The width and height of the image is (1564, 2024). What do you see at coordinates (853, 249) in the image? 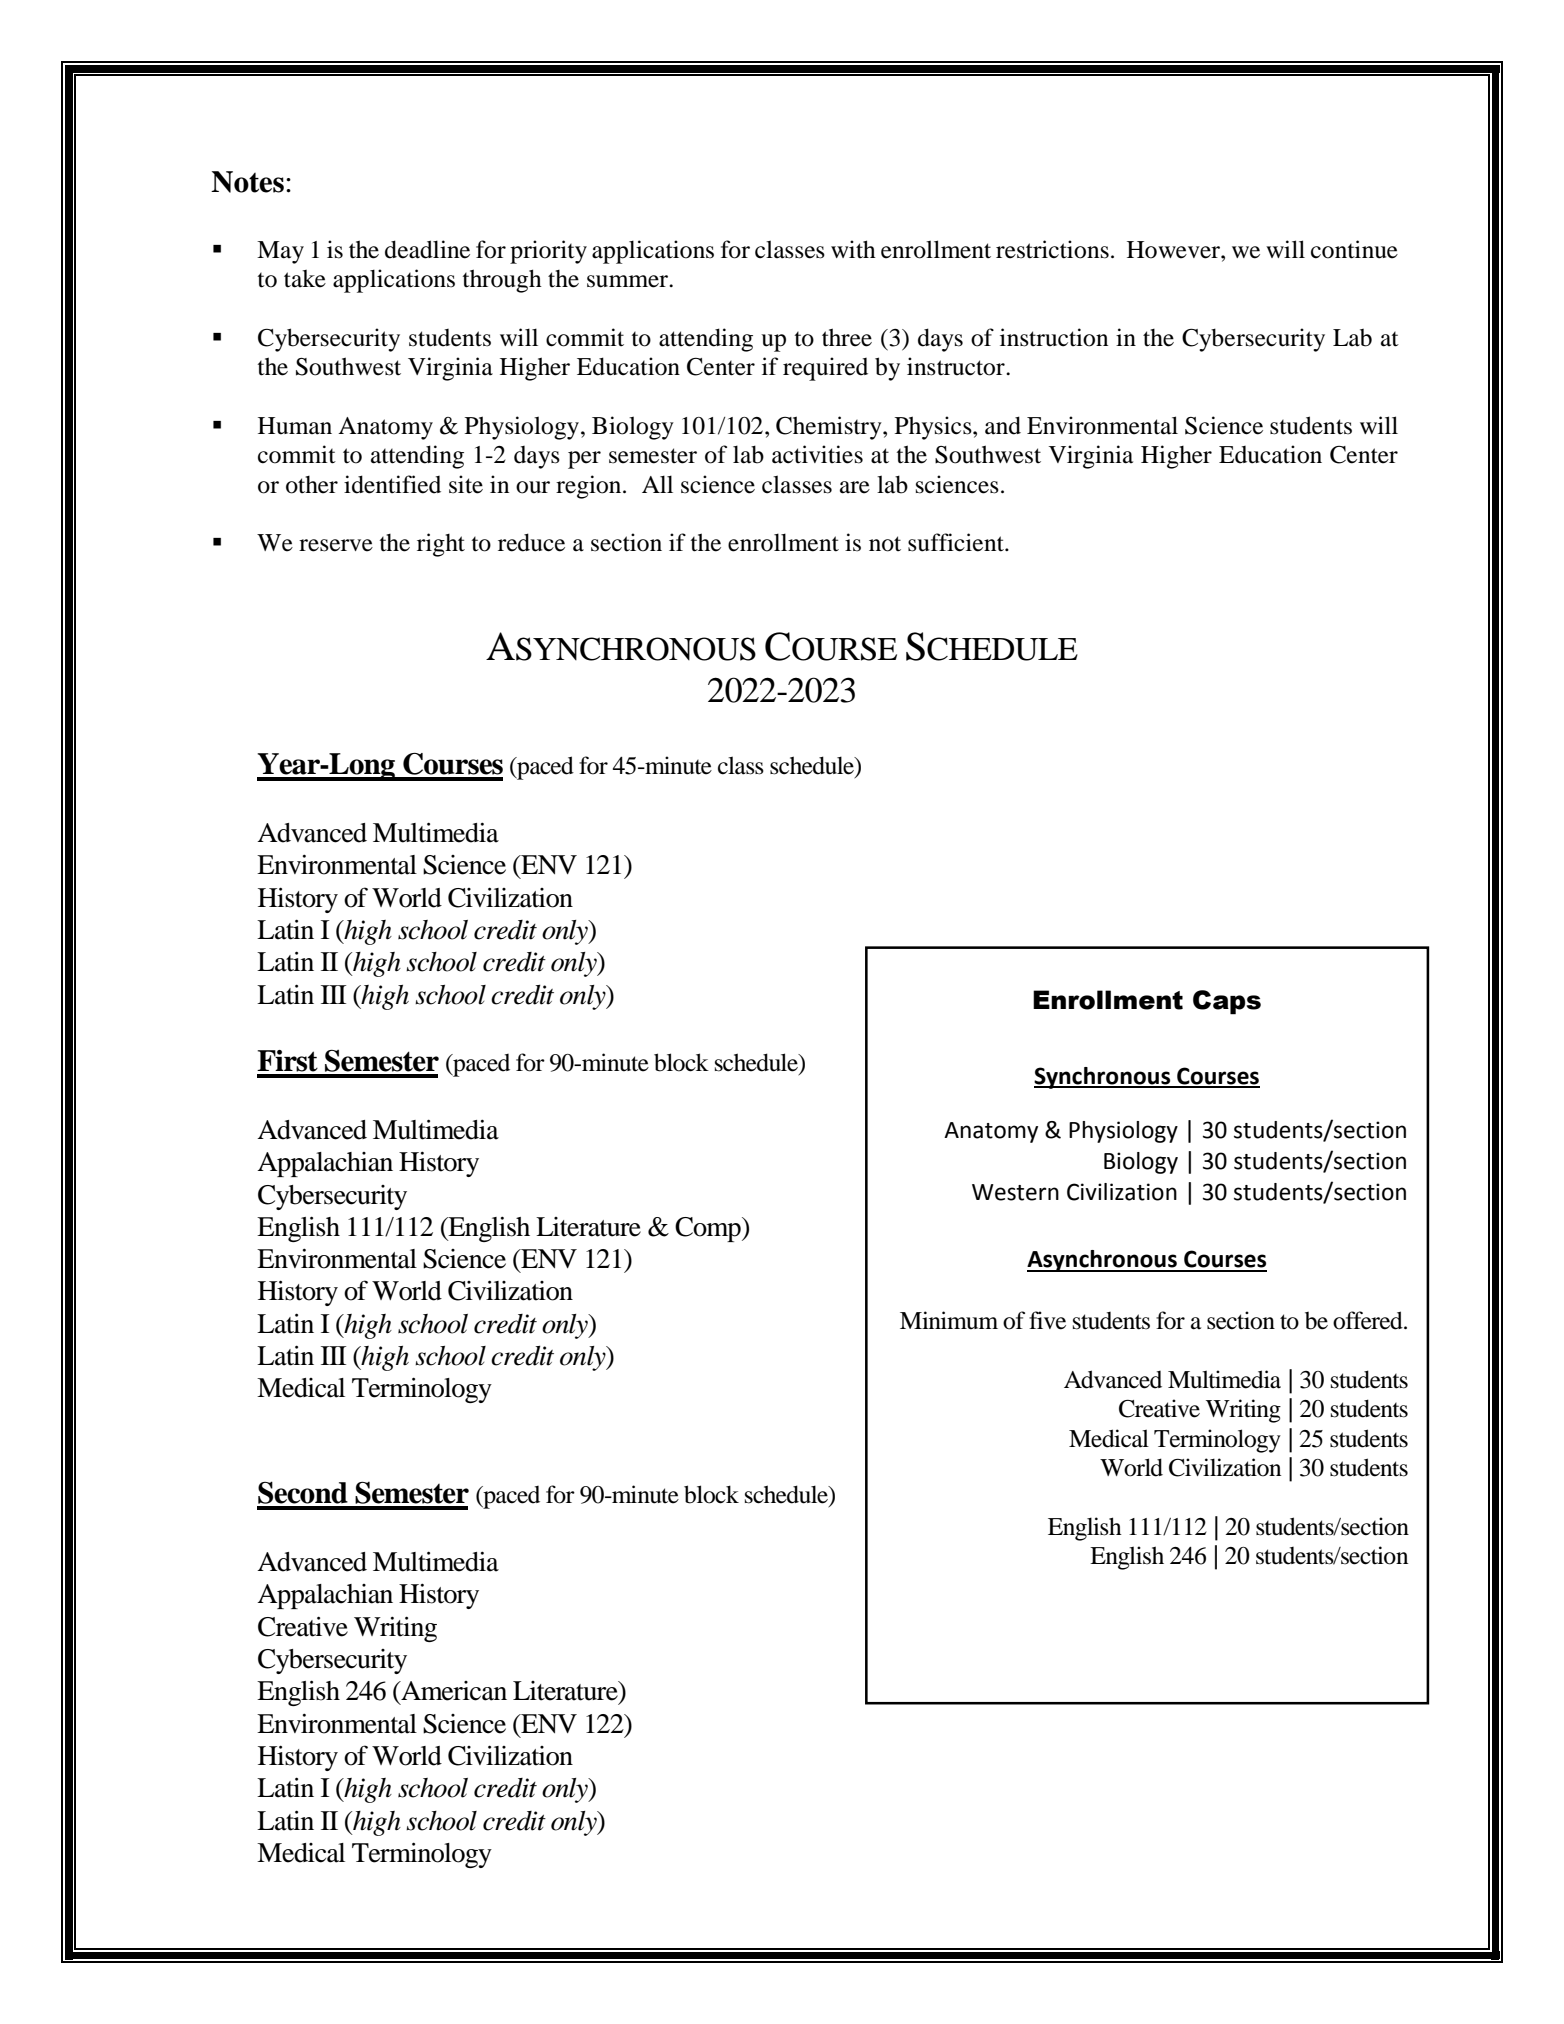
I see `with` at bounding box center [853, 249].
